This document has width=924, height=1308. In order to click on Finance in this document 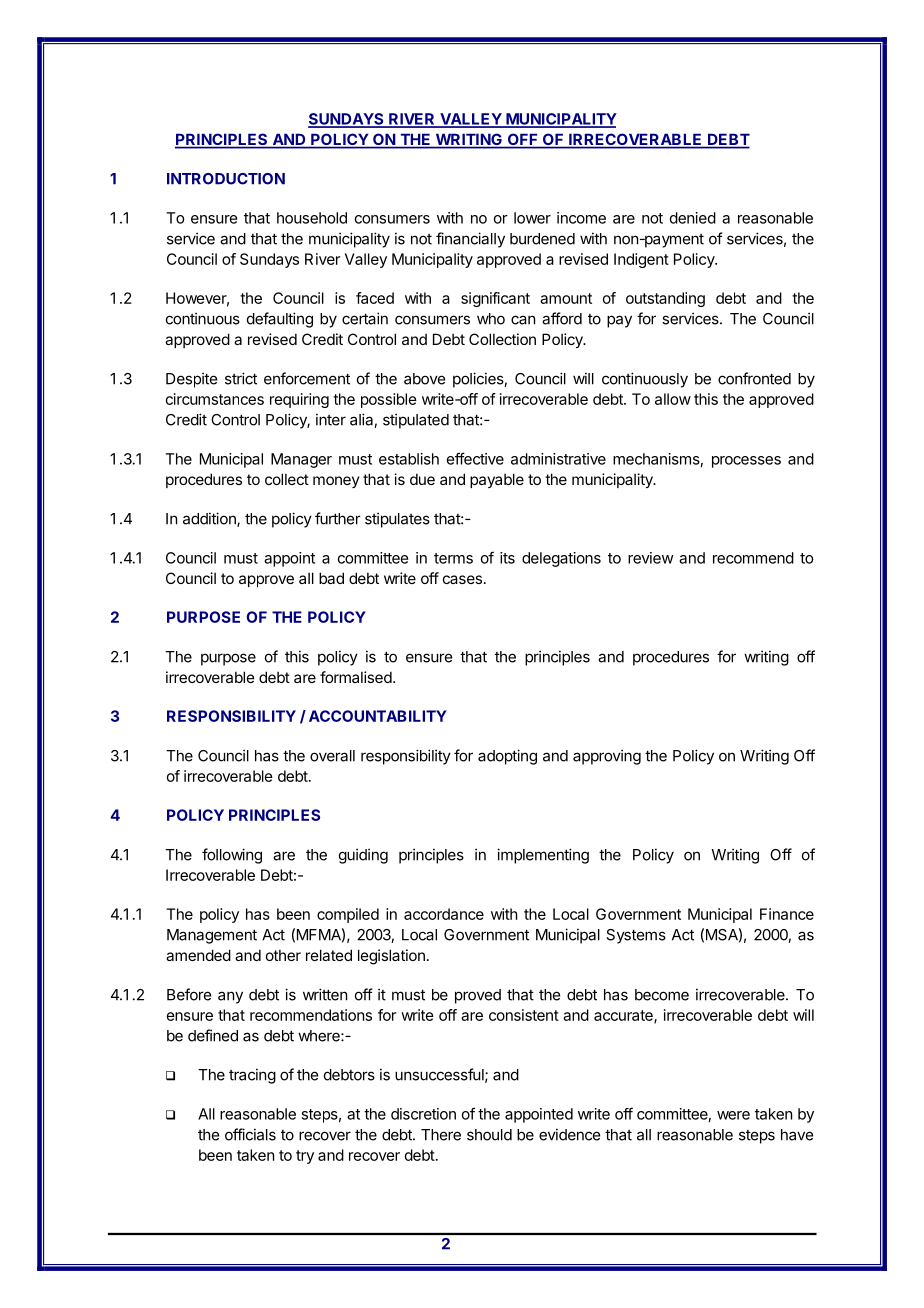, I will do `click(787, 914)`.
